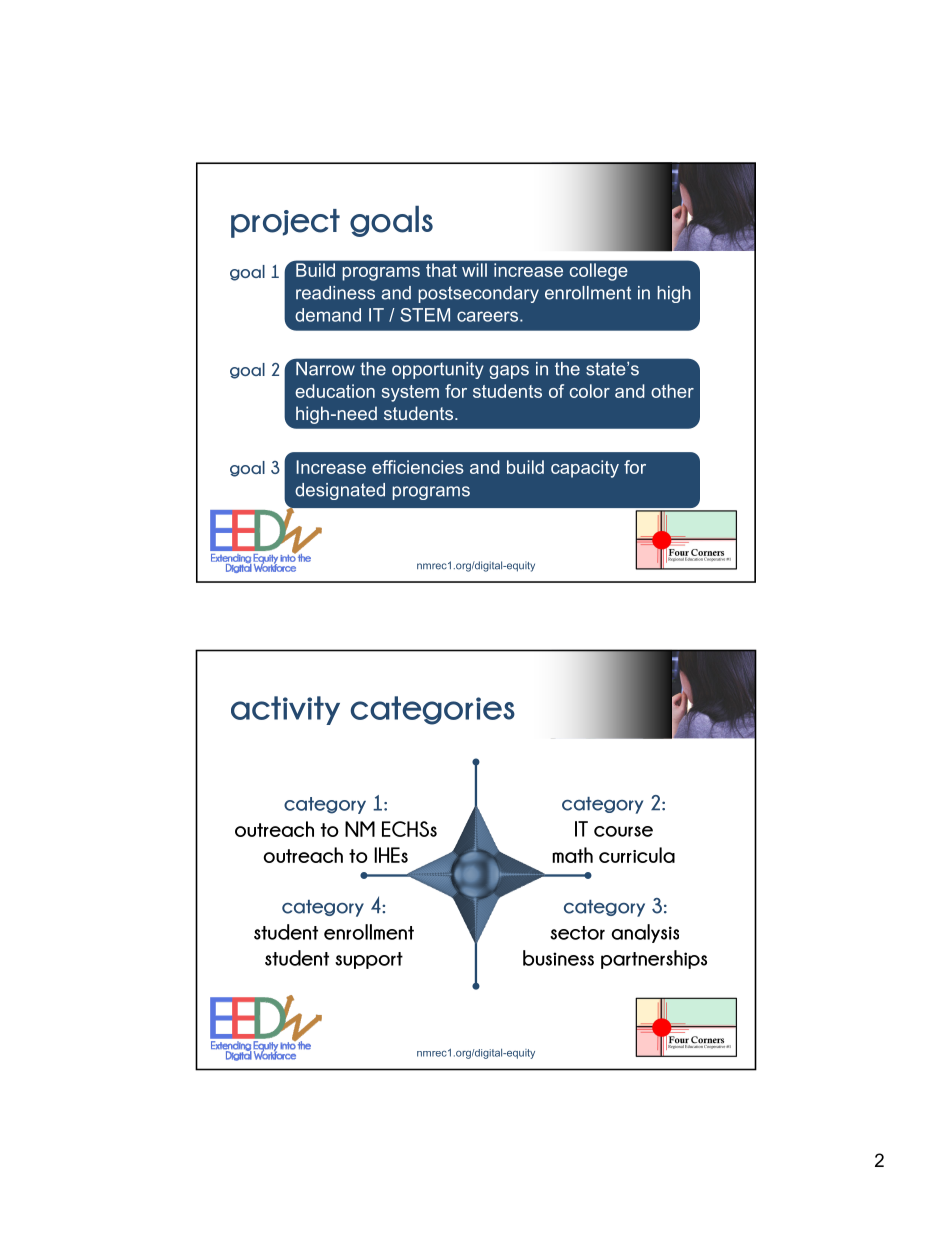  I want to click on business, so click(558, 958).
